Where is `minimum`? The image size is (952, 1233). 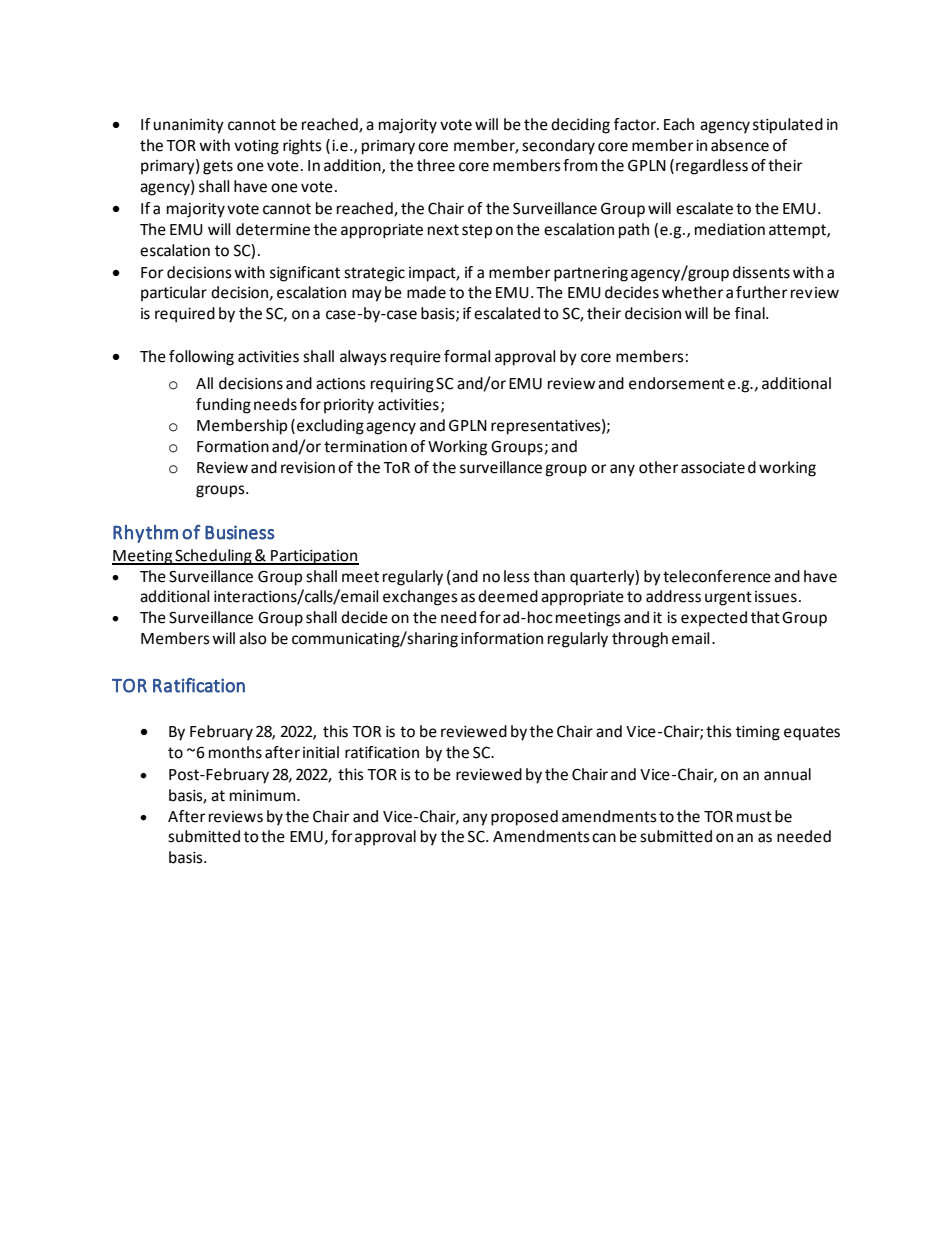 minimum is located at coordinates (264, 796).
